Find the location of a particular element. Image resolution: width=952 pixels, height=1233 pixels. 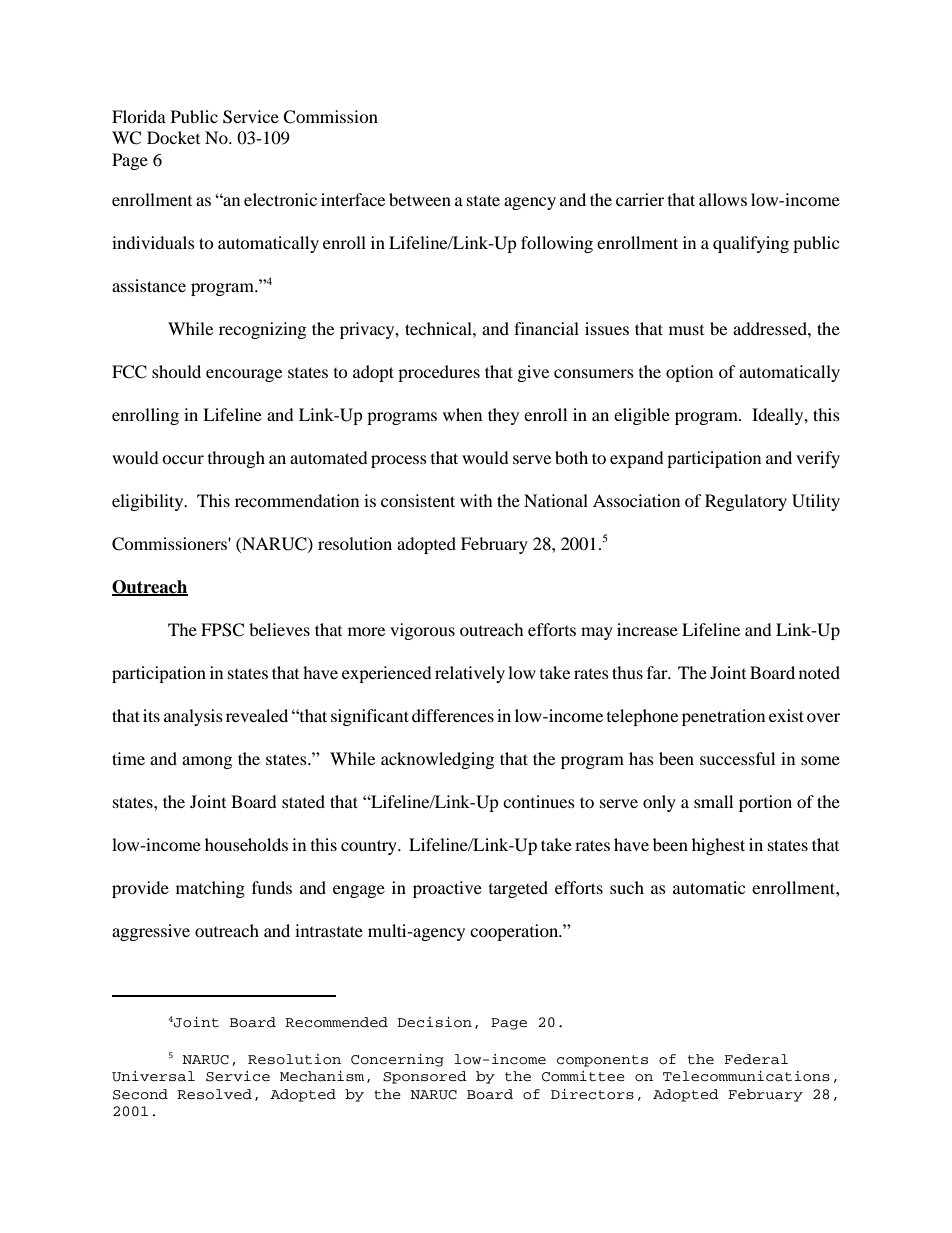

believes is located at coordinates (279, 629).
